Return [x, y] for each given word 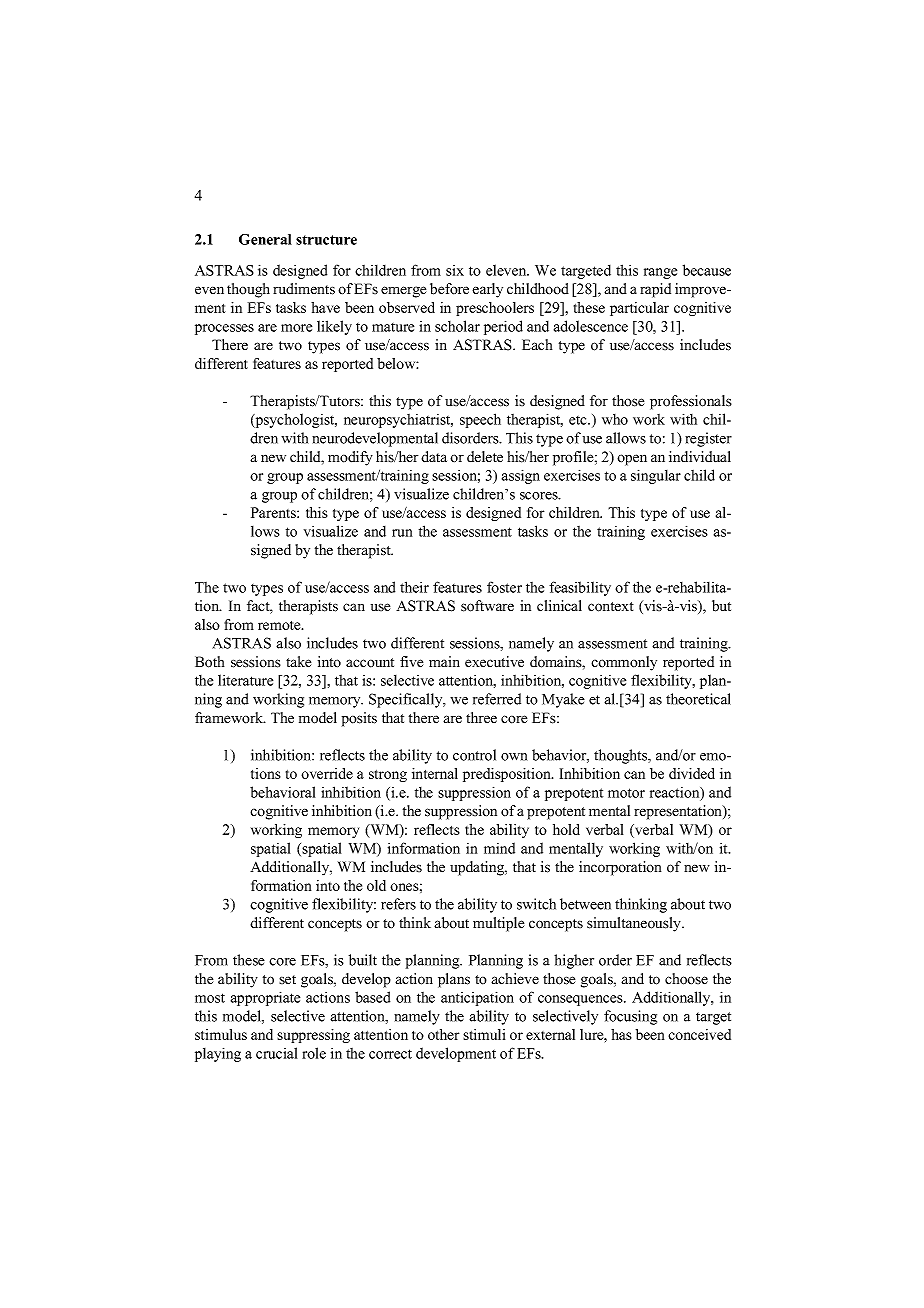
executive [494, 662]
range [660, 273]
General [265, 239]
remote [280, 625]
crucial [276, 1053]
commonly [624, 663]
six [455, 270]
